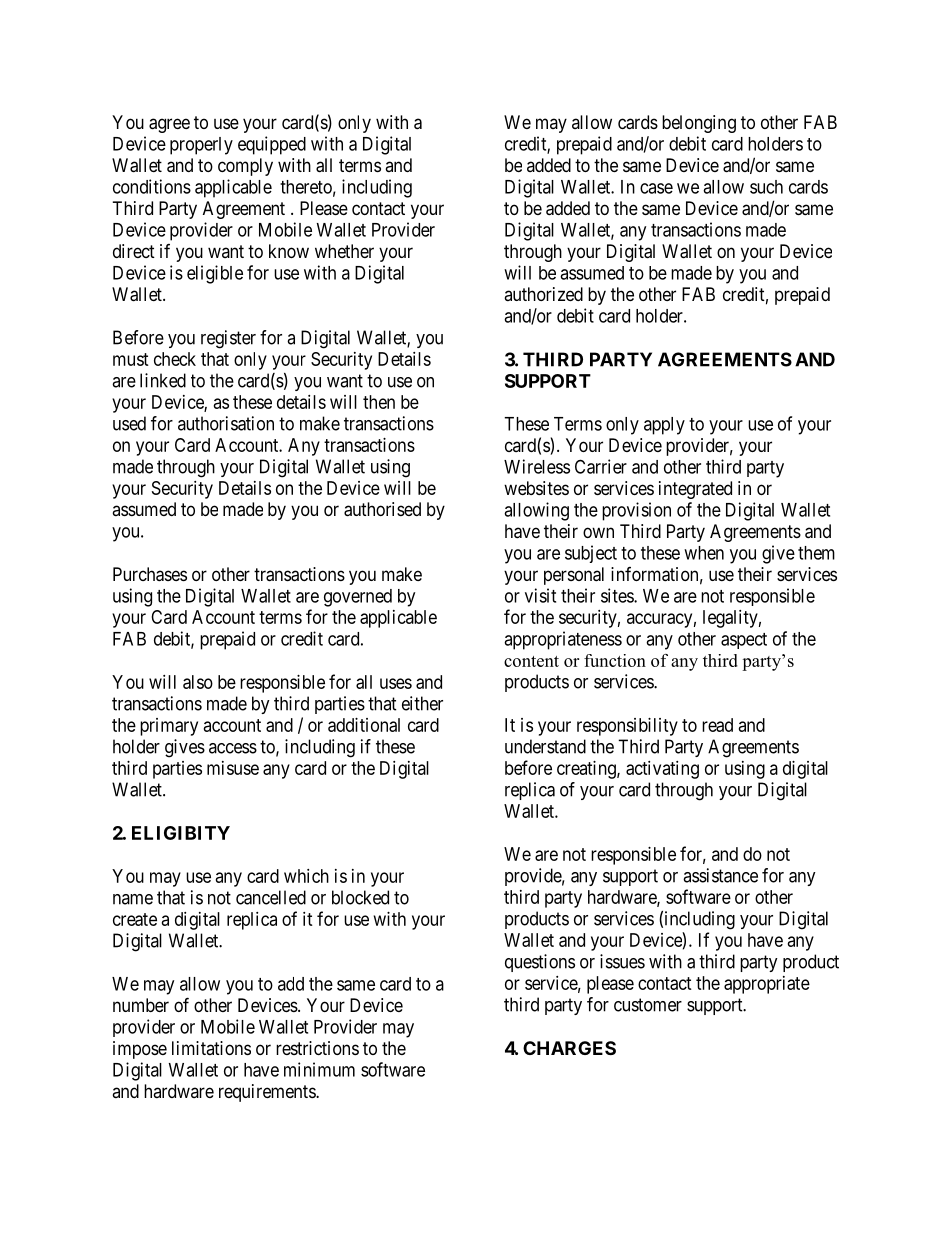 This page has height=1233, width=952. Describe the element at coordinates (720, 875) in the page. I see `assistance` at that location.
